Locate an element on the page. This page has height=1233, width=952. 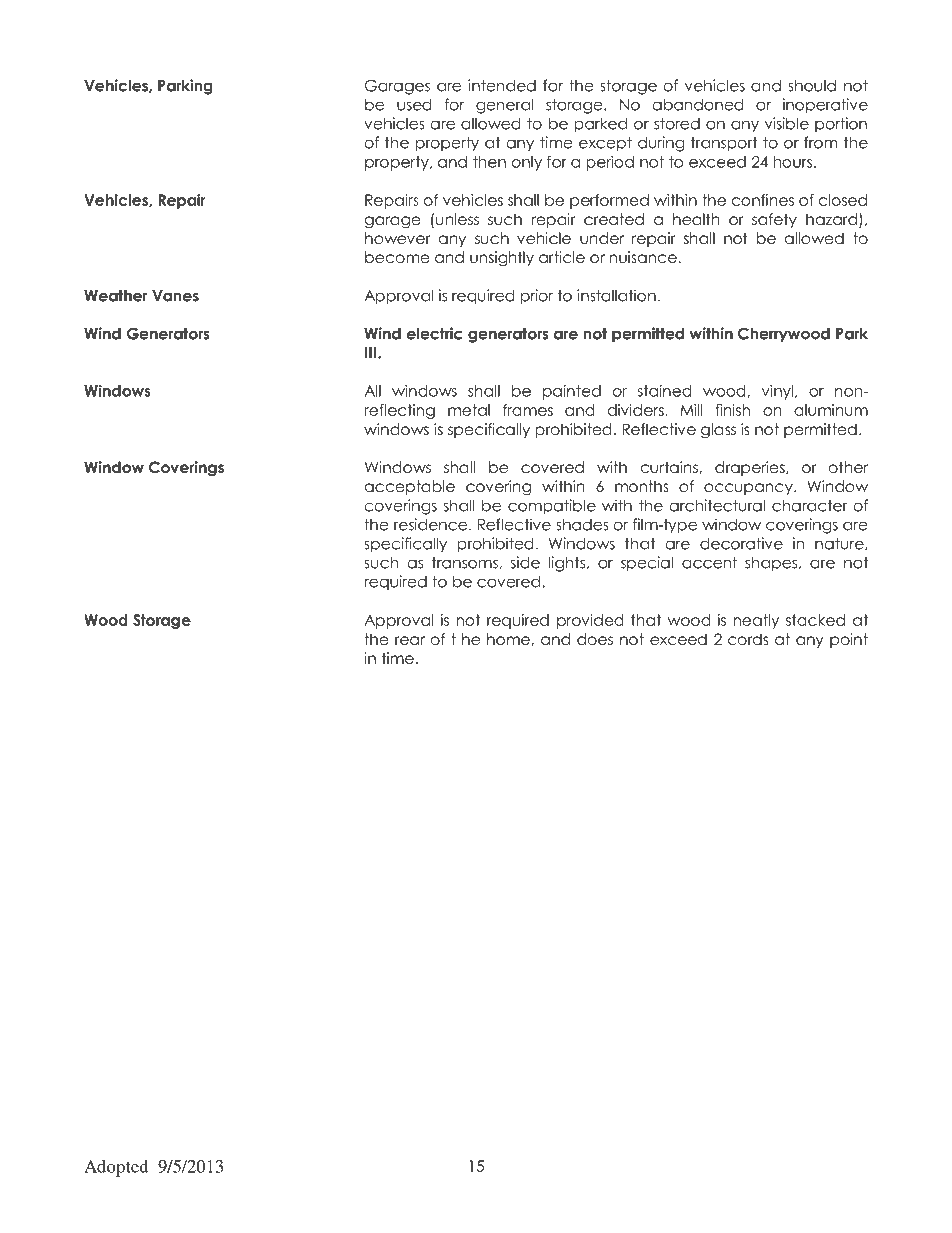
rear is located at coordinates (410, 641).
